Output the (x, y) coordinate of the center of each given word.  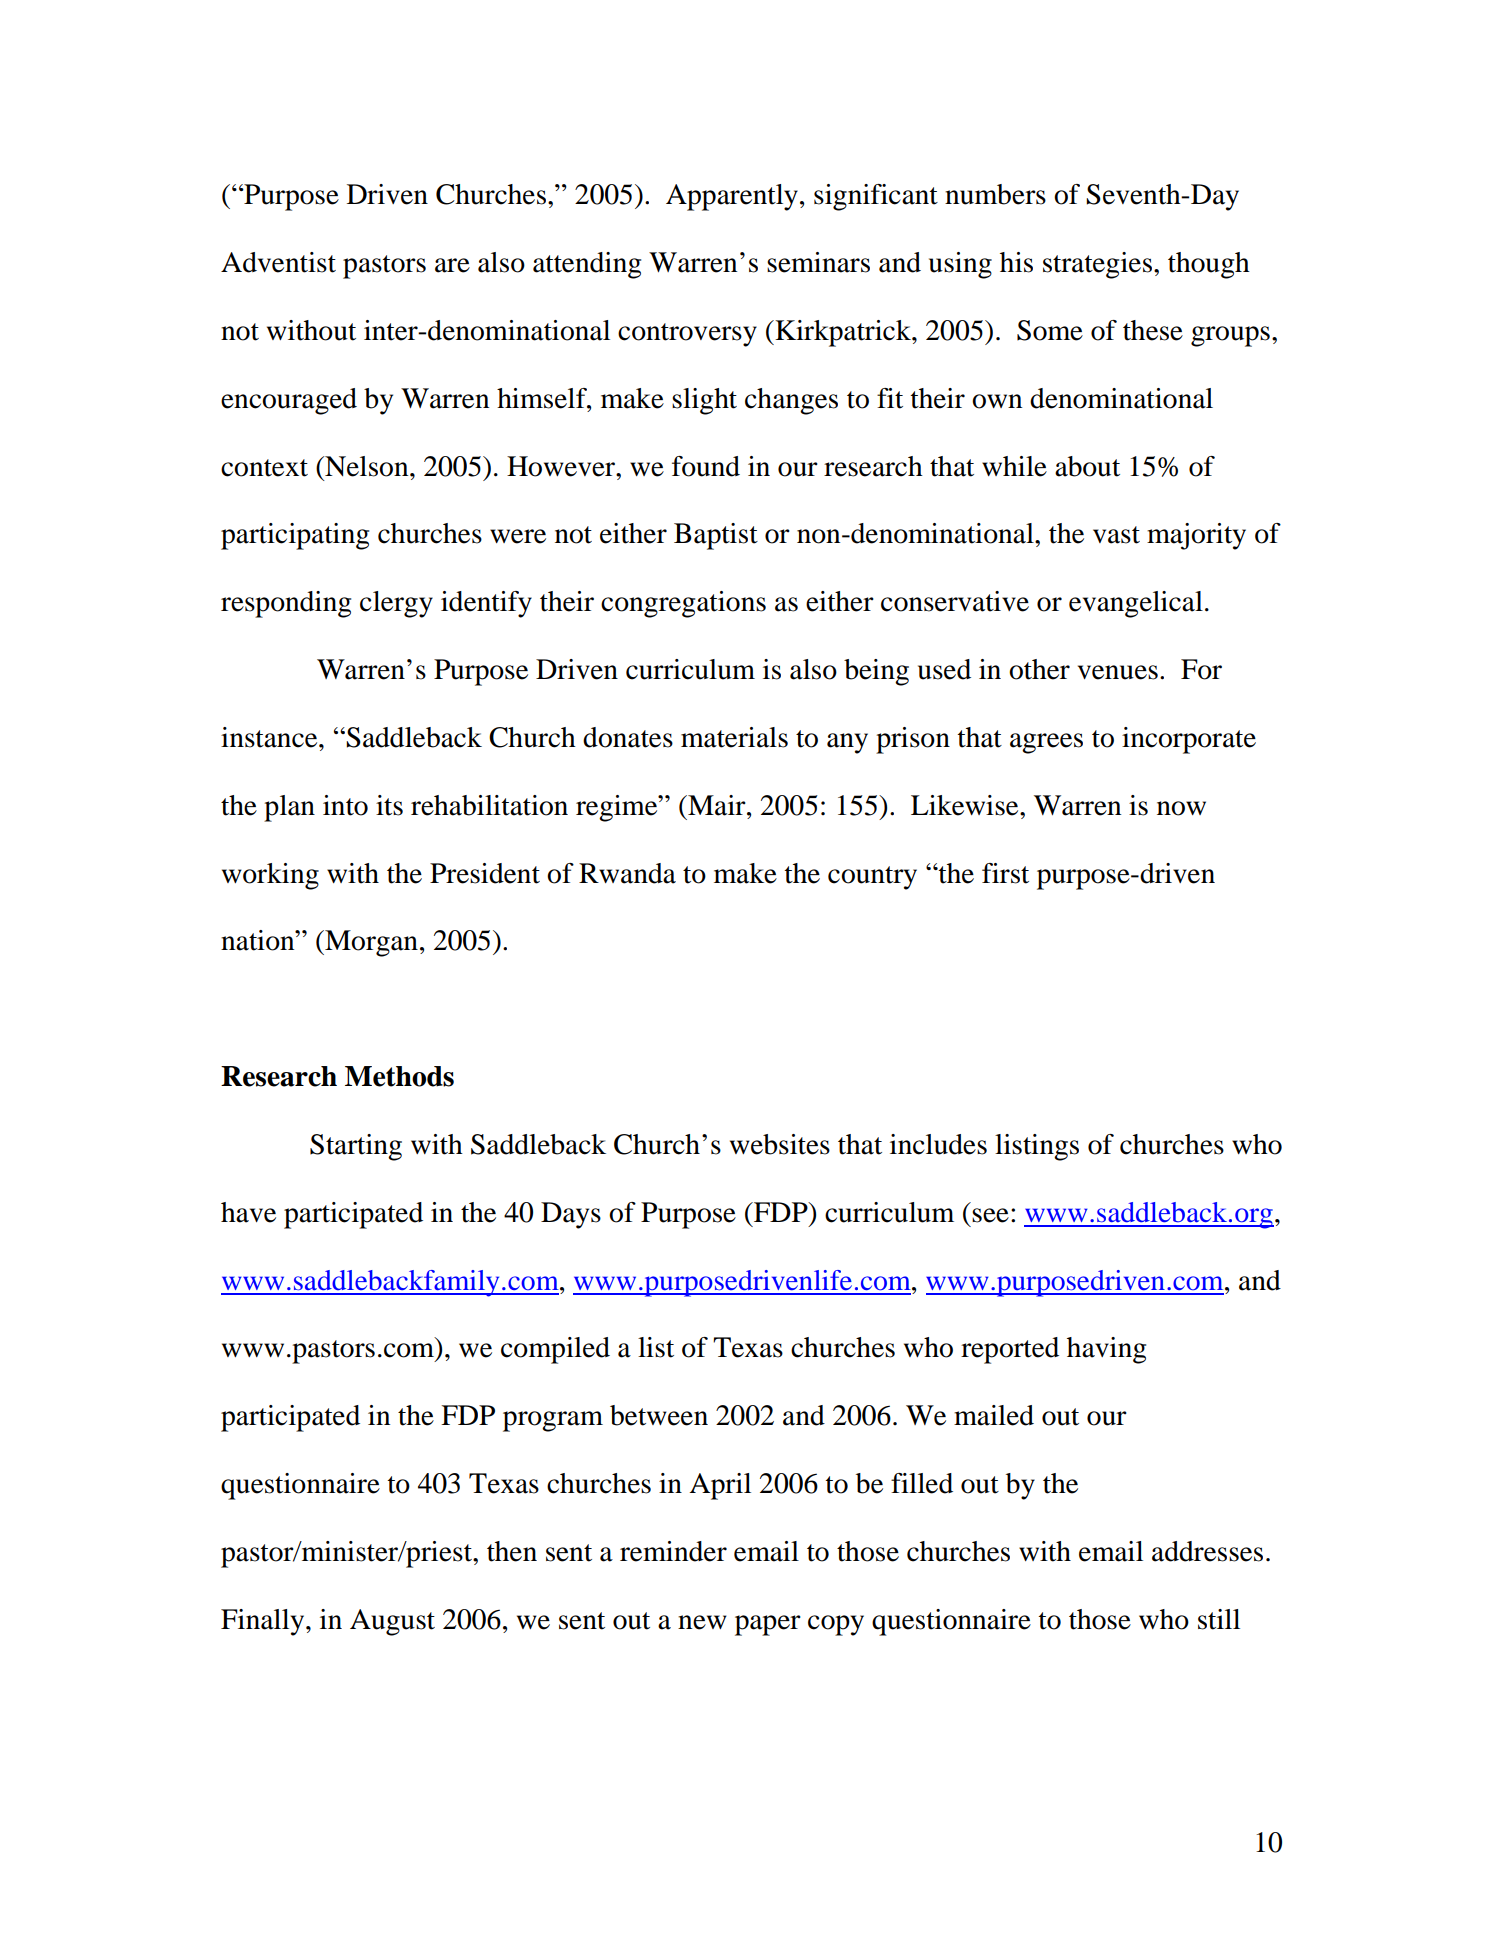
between (659, 1415)
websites (780, 1144)
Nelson (367, 466)
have (248, 1212)
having (1106, 1350)
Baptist (716, 536)
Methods (399, 1076)
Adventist (278, 262)
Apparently (732, 197)
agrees (1046, 743)
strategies (1097, 265)
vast (1116, 535)
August (392, 1622)
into (345, 805)
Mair (717, 805)
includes (938, 1144)
